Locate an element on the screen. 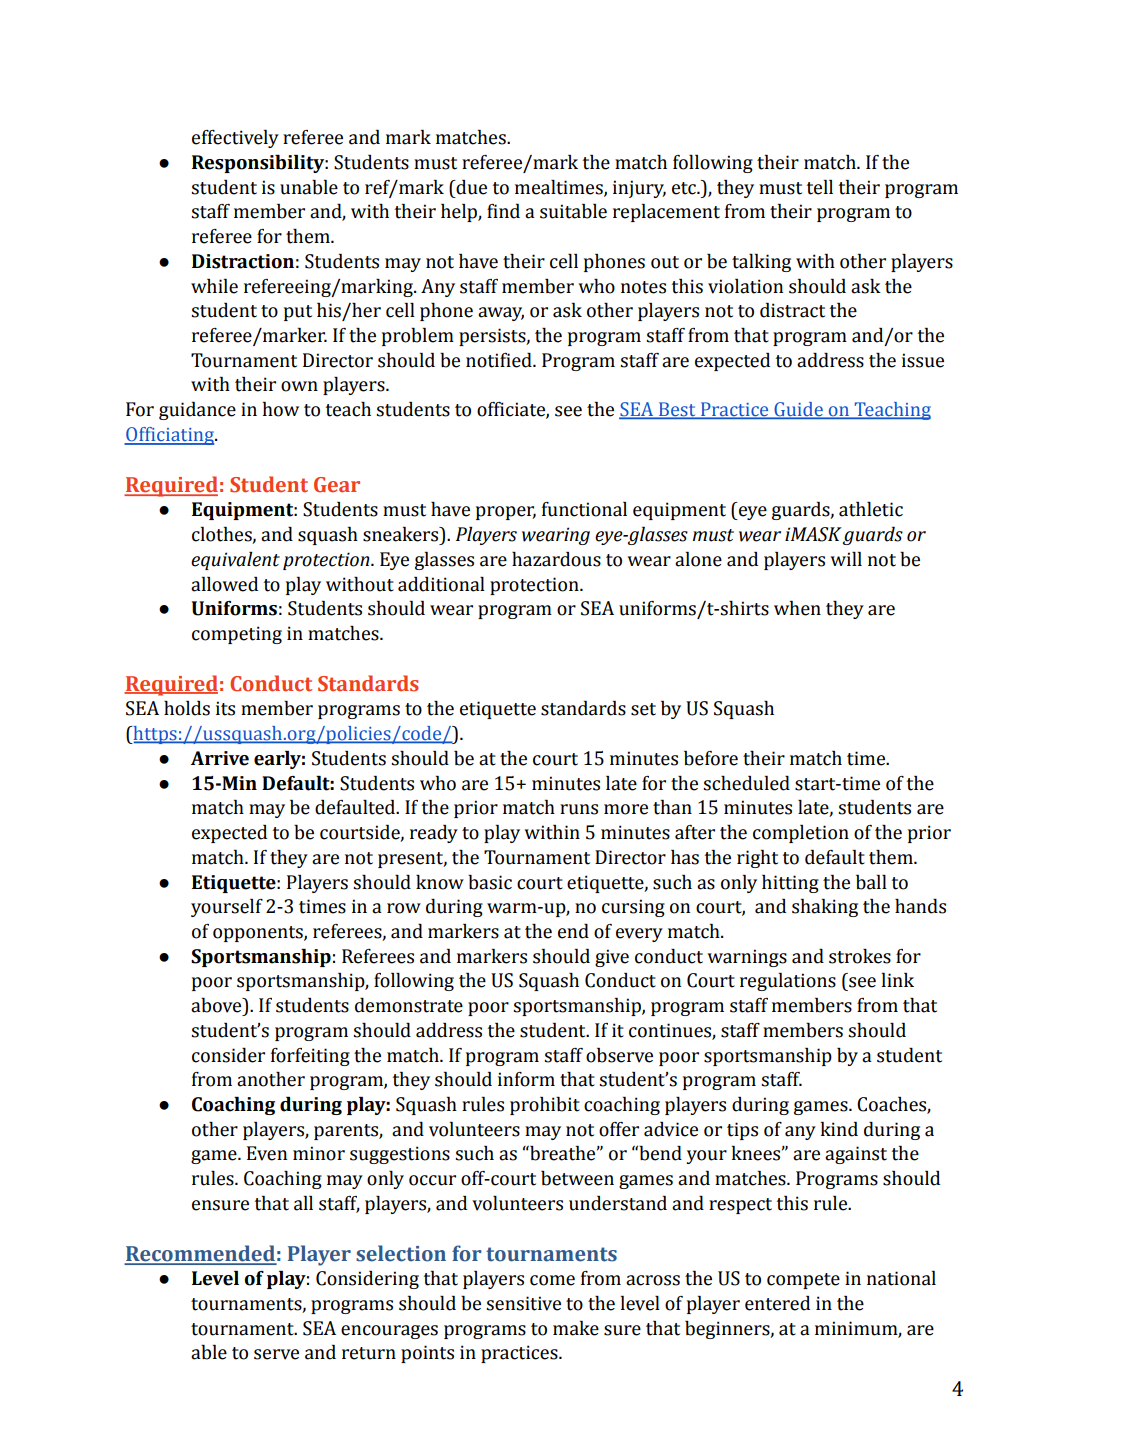  Arrive is located at coordinates (220, 758).
